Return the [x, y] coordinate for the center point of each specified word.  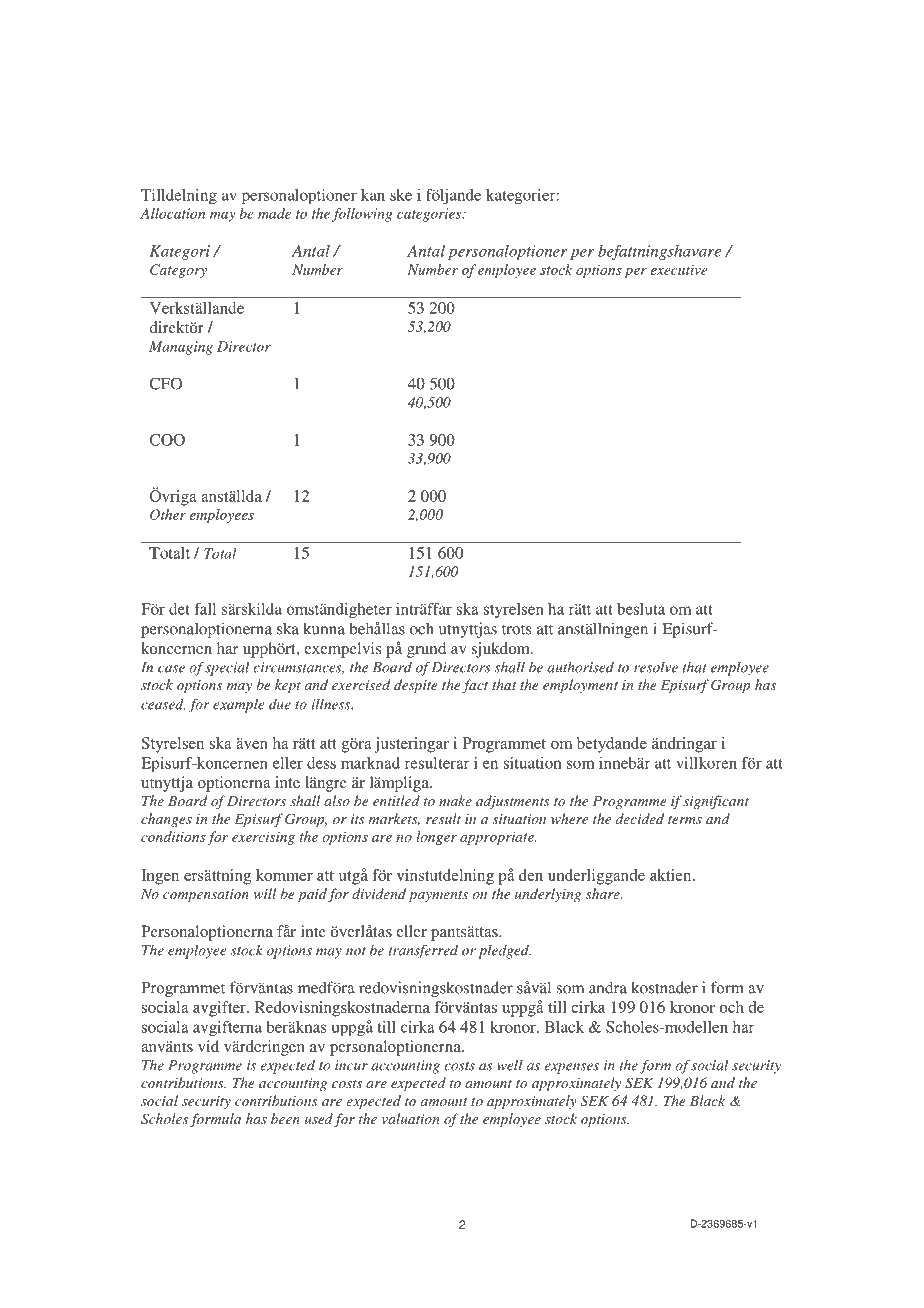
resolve [656, 667]
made [274, 213]
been [285, 1118]
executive [679, 269]
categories [430, 215]
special [227, 669]
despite [416, 686]
